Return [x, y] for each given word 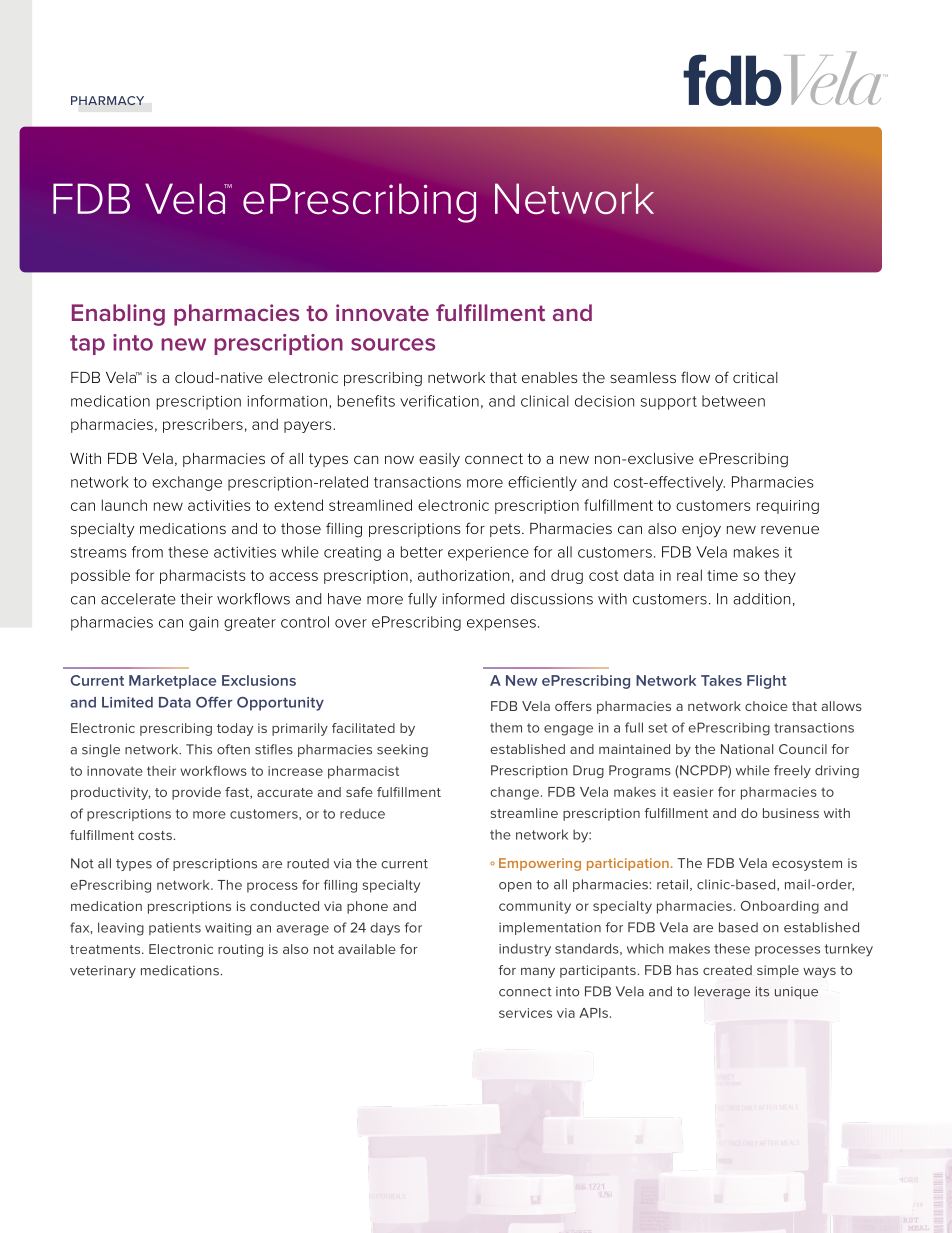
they [780, 577]
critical [755, 377]
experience [488, 554]
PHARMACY [107, 100]
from [147, 552]
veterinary [103, 972]
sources [393, 344]
